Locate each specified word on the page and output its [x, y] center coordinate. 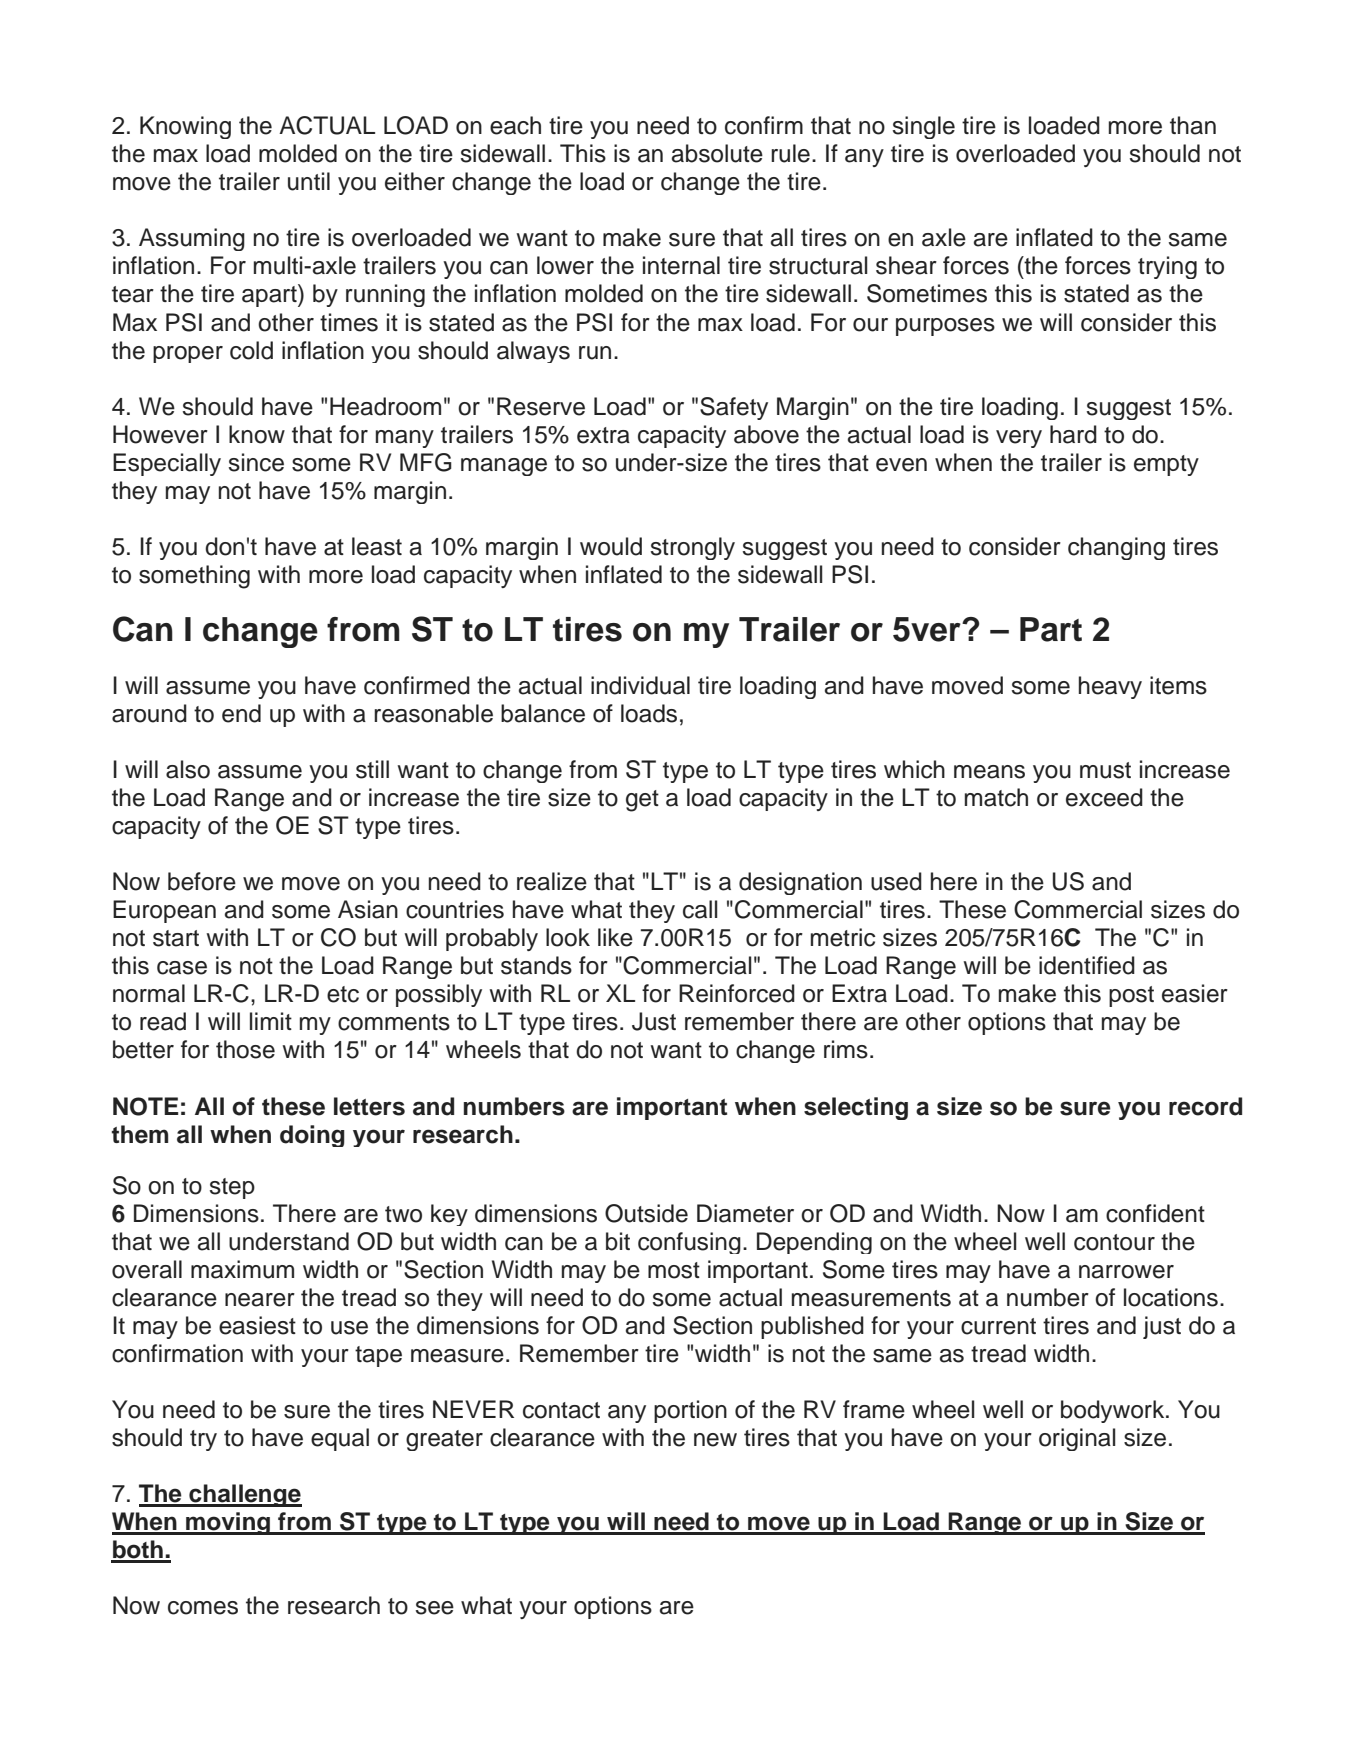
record [1205, 1106]
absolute [717, 153]
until [309, 181]
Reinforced [737, 993]
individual [640, 685]
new [715, 1440]
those [245, 1049]
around [149, 713]
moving [228, 1523]
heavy [1110, 687]
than [1193, 125]
